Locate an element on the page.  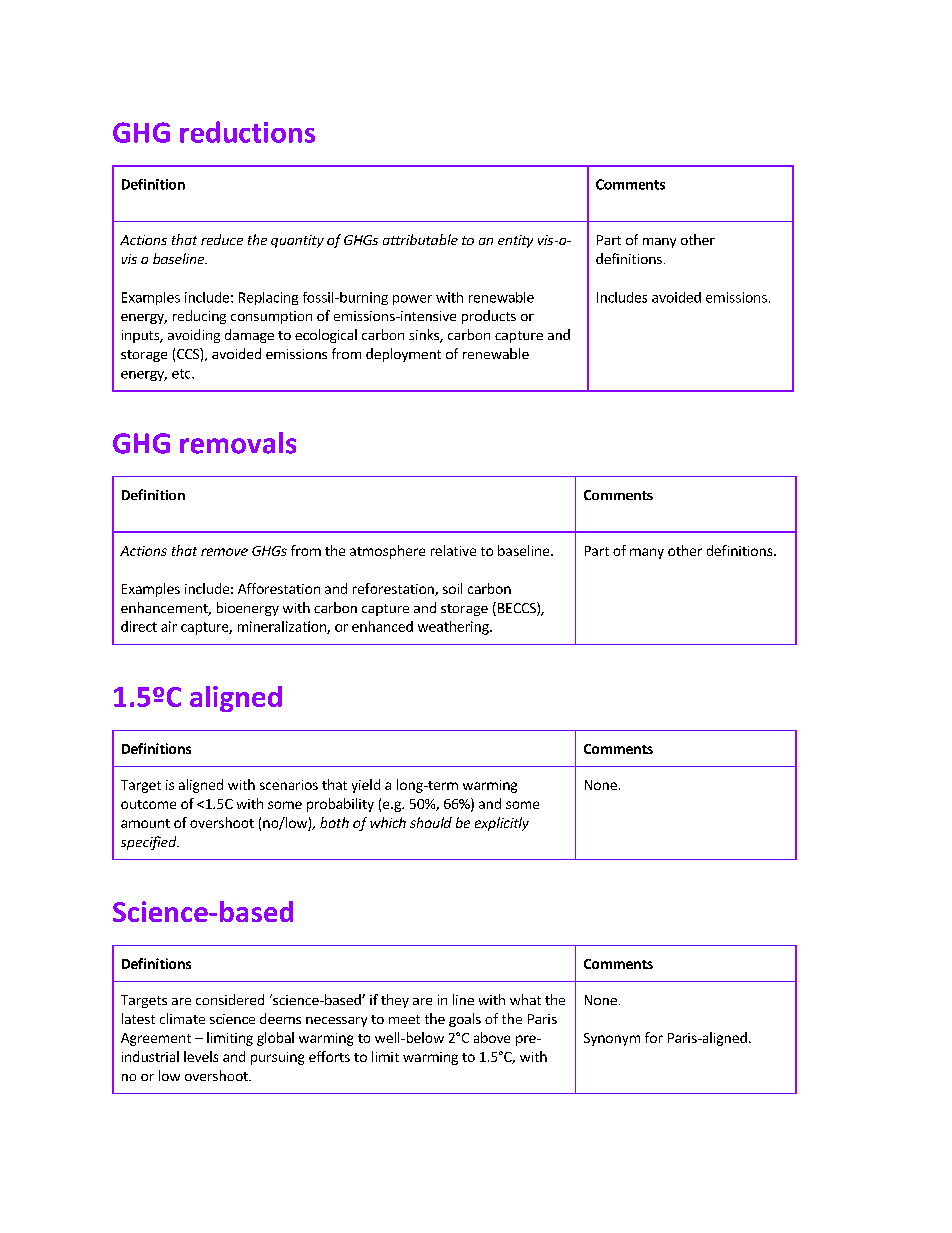
reductions is located at coordinates (247, 132).
